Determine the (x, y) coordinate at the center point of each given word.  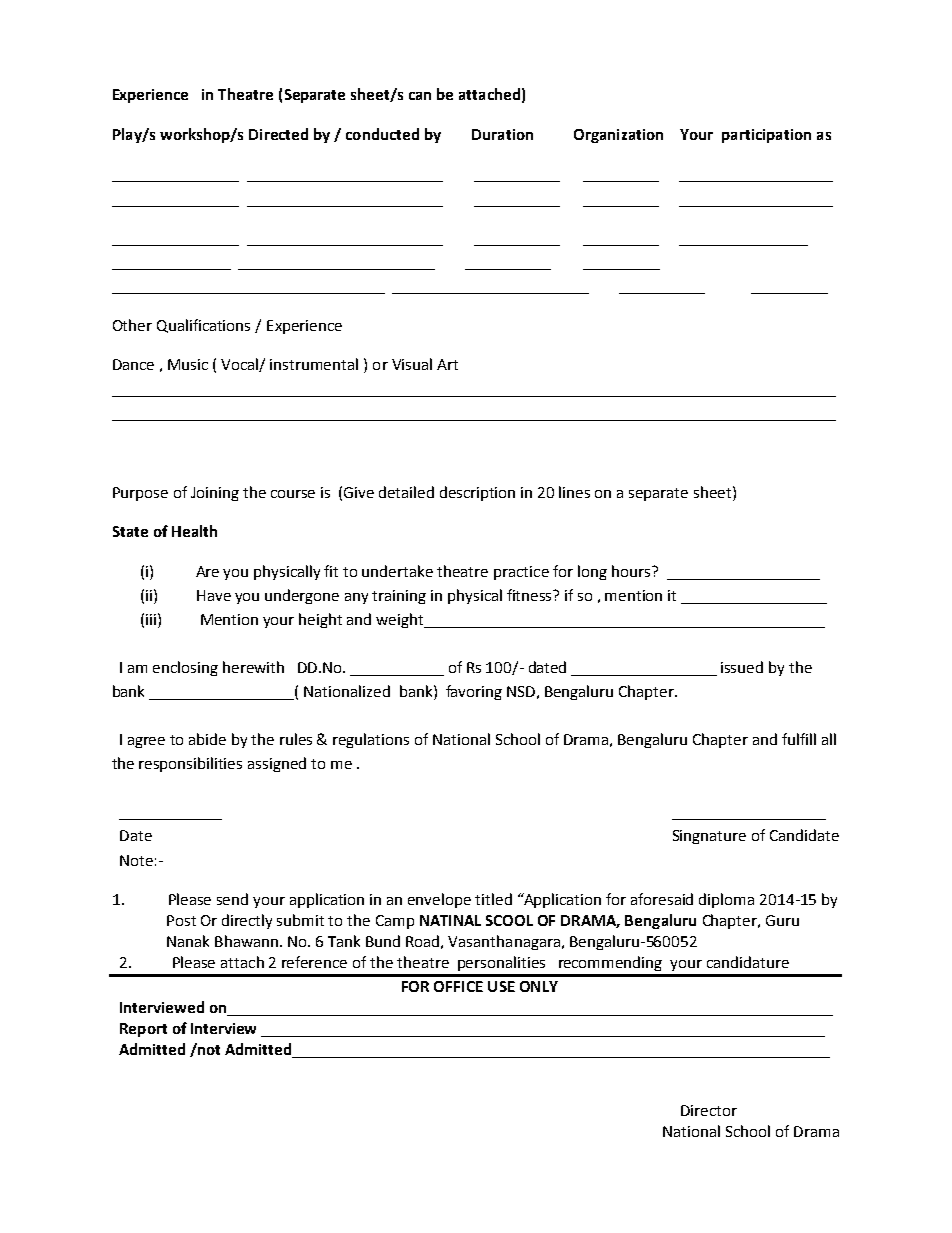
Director (709, 1110)
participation (766, 136)
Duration (502, 134)
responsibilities (190, 764)
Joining (215, 494)
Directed (278, 134)
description (477, 493)
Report (143, 1030)
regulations (371, 740)
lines (574, 492)
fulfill (799, 739)
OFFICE (458, 986)
